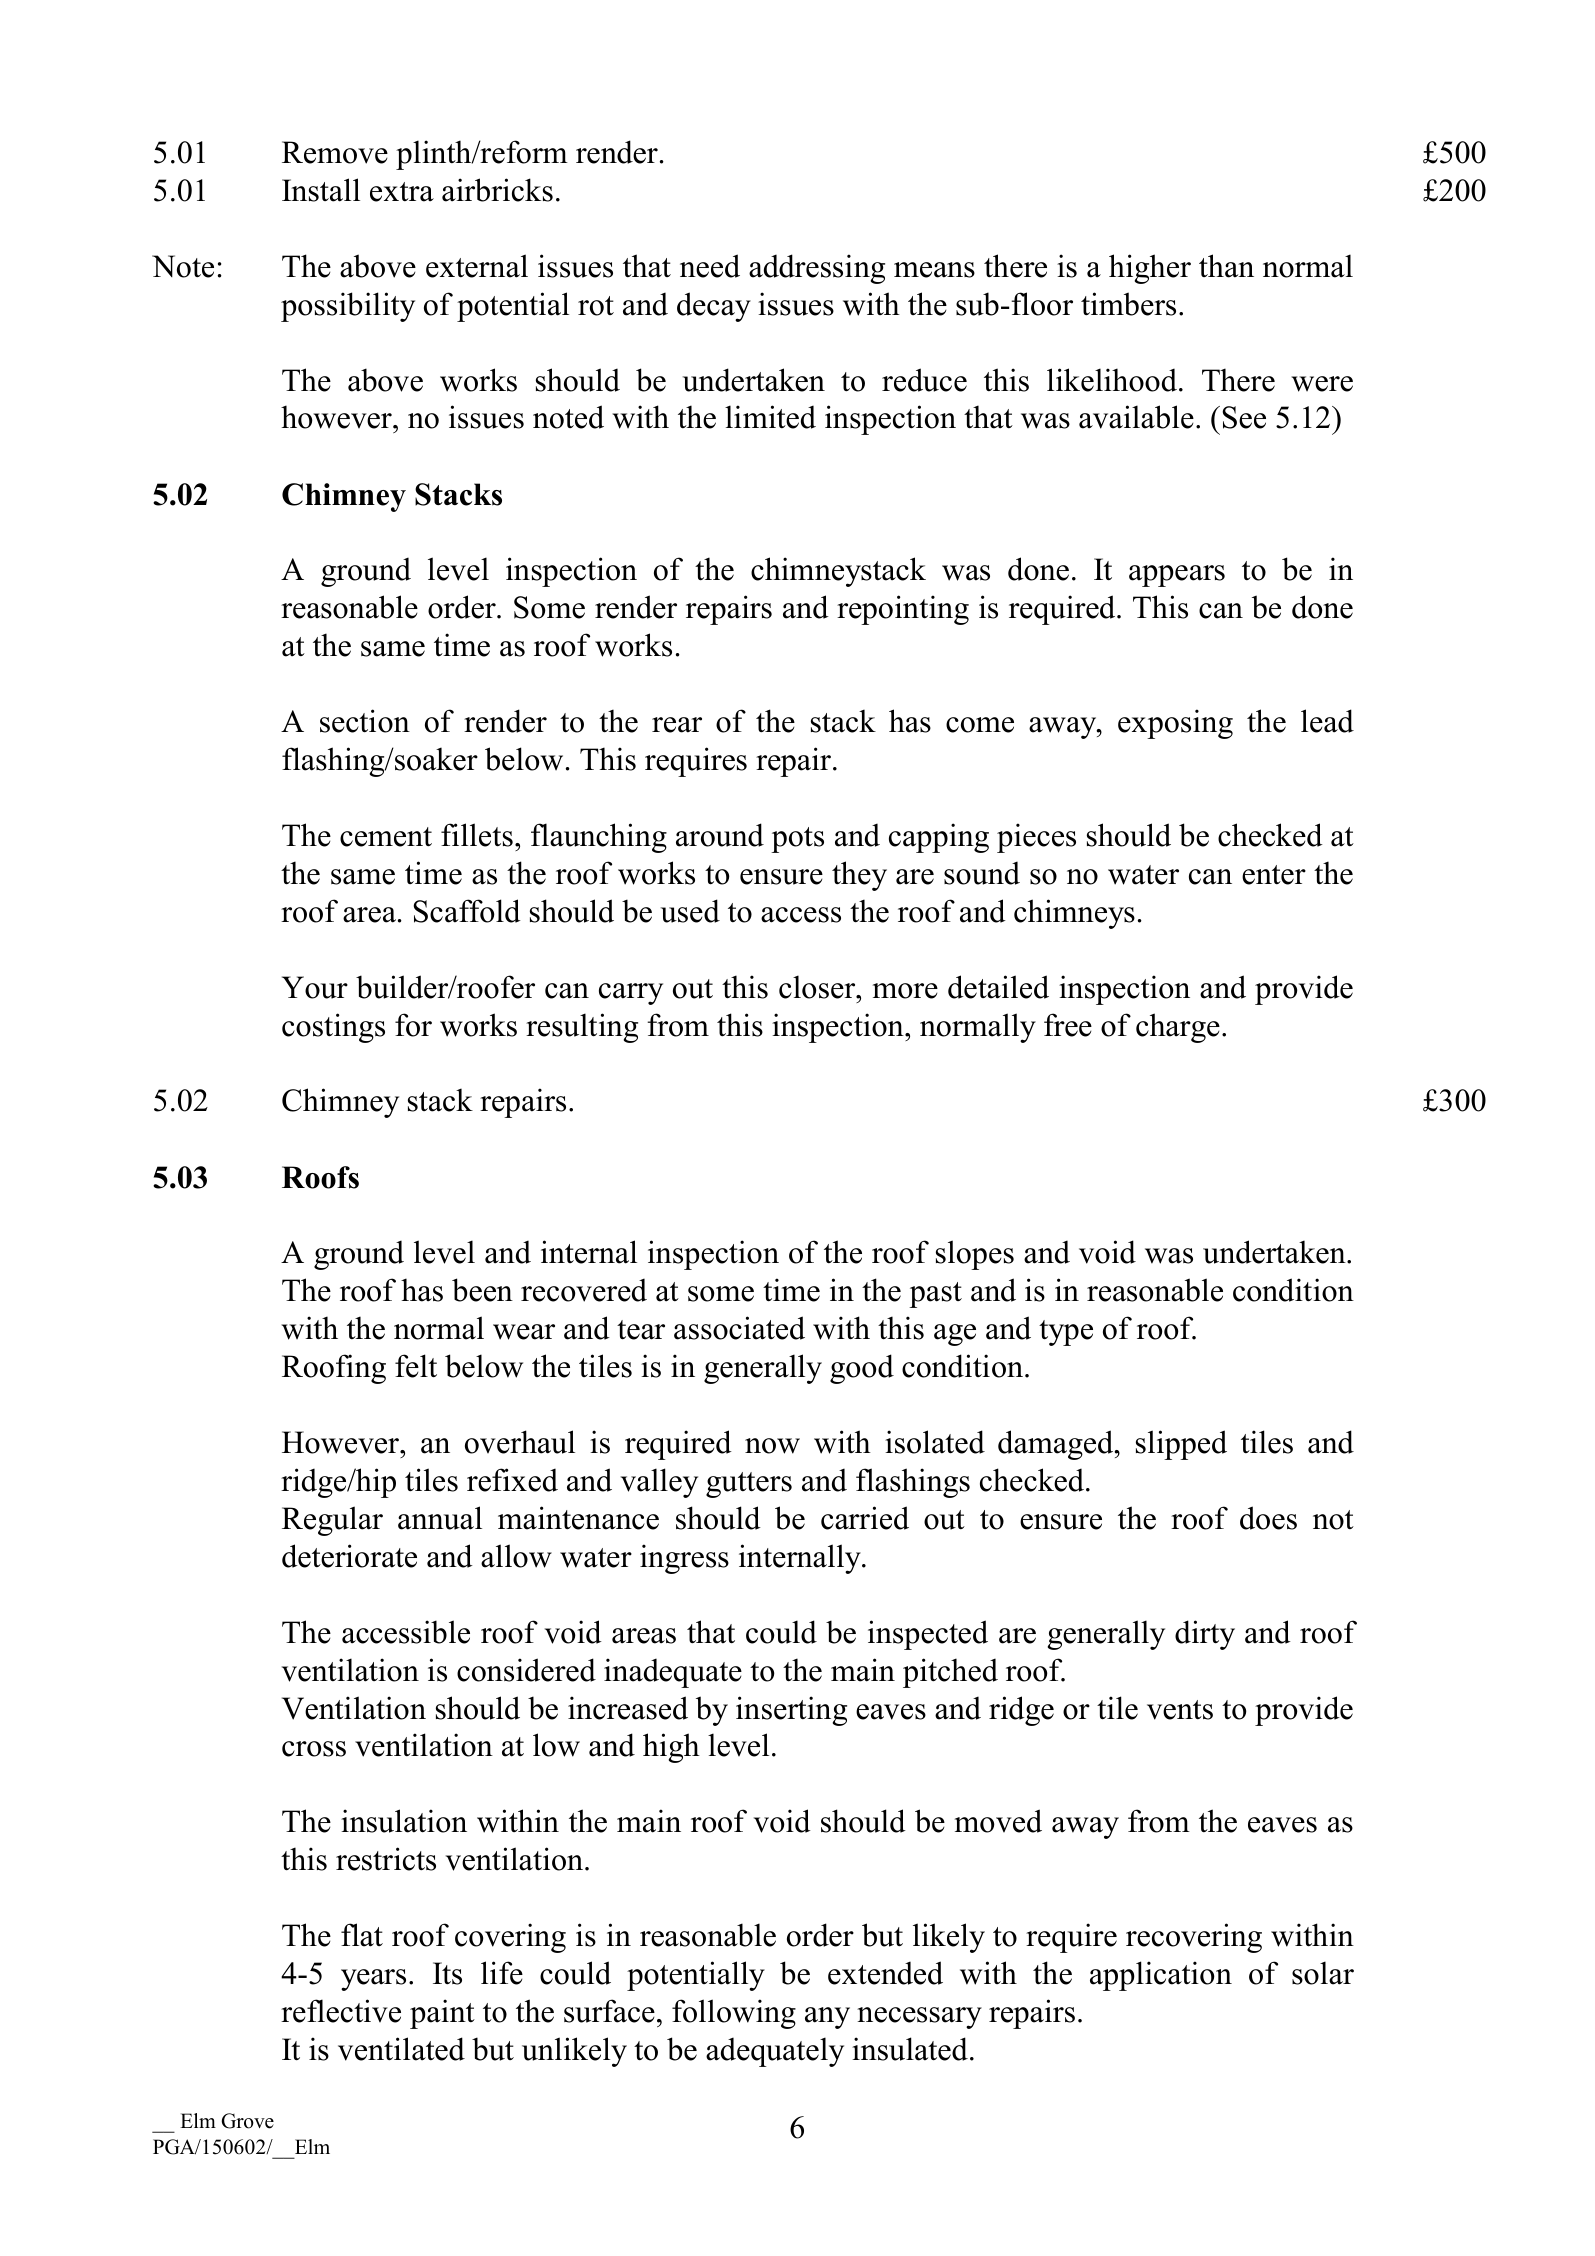 This screenshot has width=1595, height=2256. Describe the element at coordinates (315, 987) in the screenshot. I see `Your` at that location.
